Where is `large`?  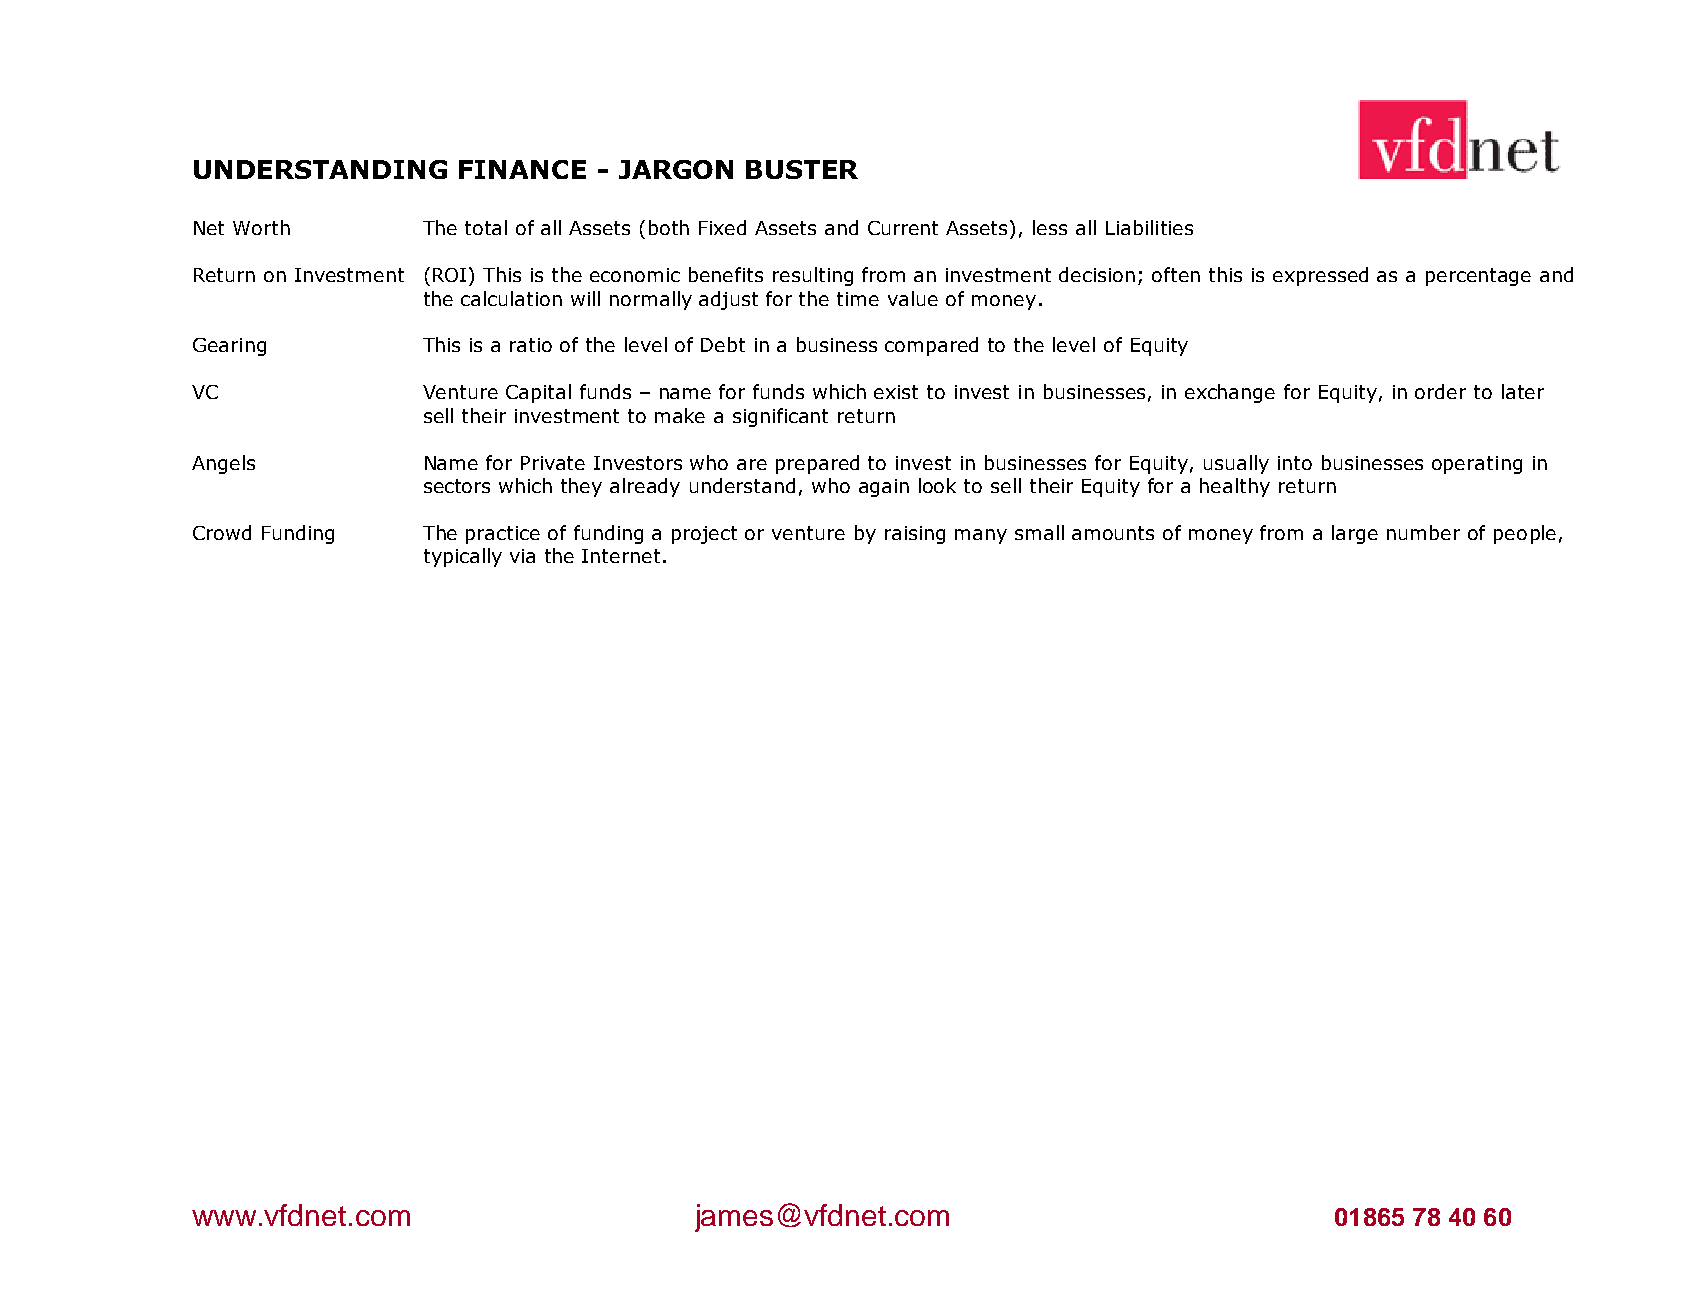 large is located at coordinates (1355, 534).
